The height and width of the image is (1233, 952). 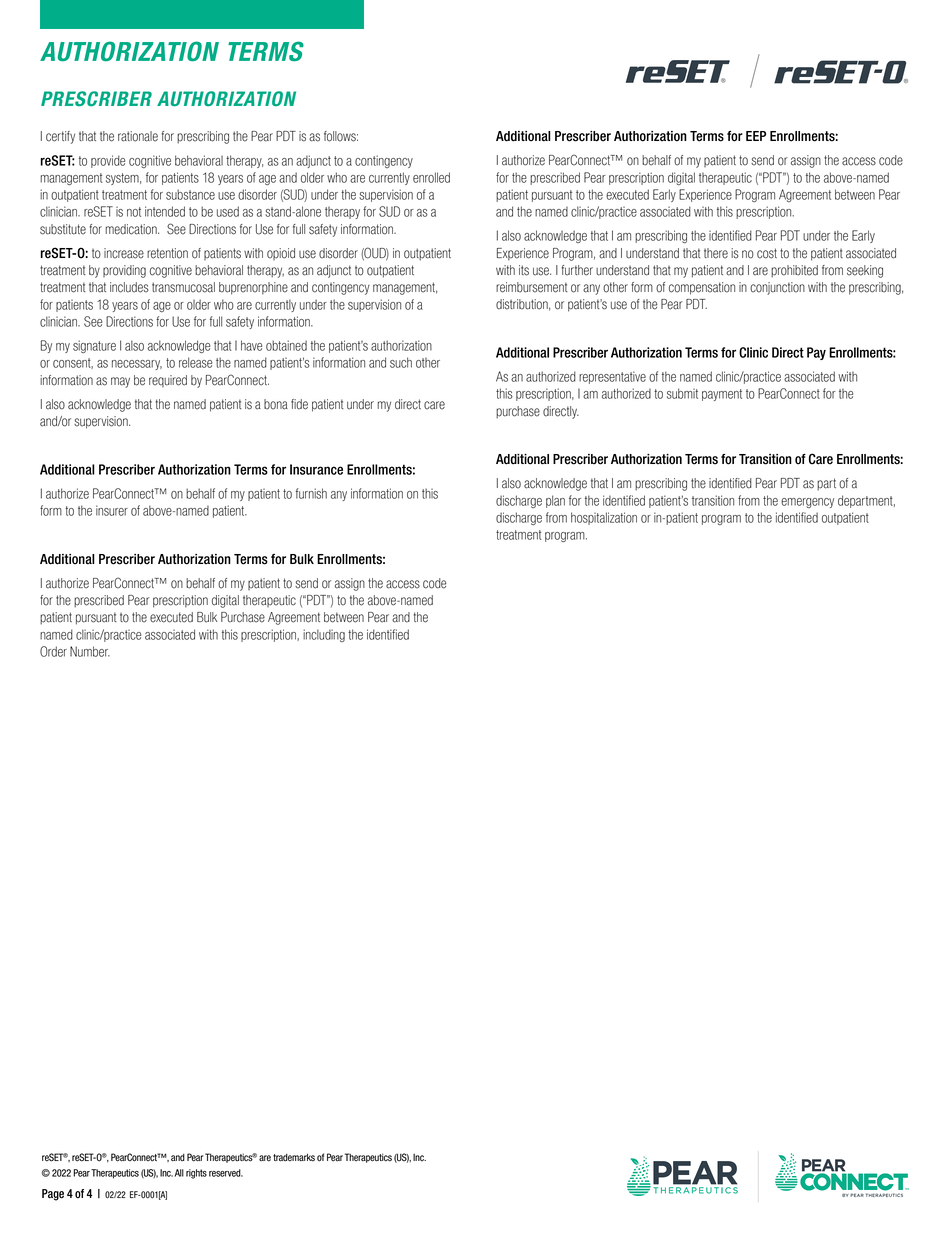 What do you see at coordinates (196, 1174) in the image?
I see `rights` at bounding box center [196, 1174].
